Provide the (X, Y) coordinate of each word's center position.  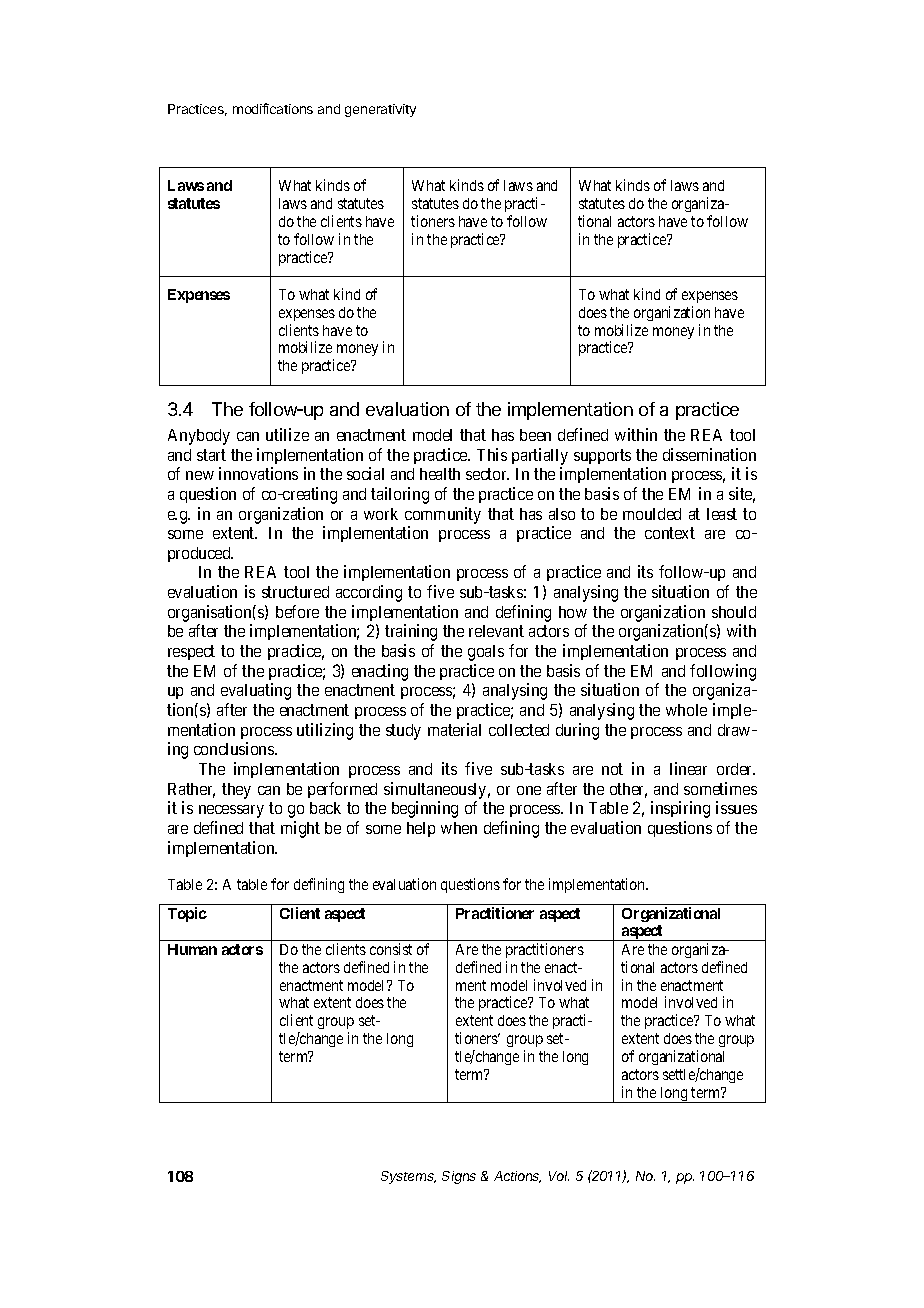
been (535, 435)
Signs (459, 1177)
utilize (287, 434)
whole (686, 710)
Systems (408, 1177)
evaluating (256, 691)
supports (602, 456)
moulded (652, 514)
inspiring (680, 809)
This (492, 454)
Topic (187, 914)
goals (486, 653)
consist (391, 949)
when (459, 828)
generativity (380, 110)
